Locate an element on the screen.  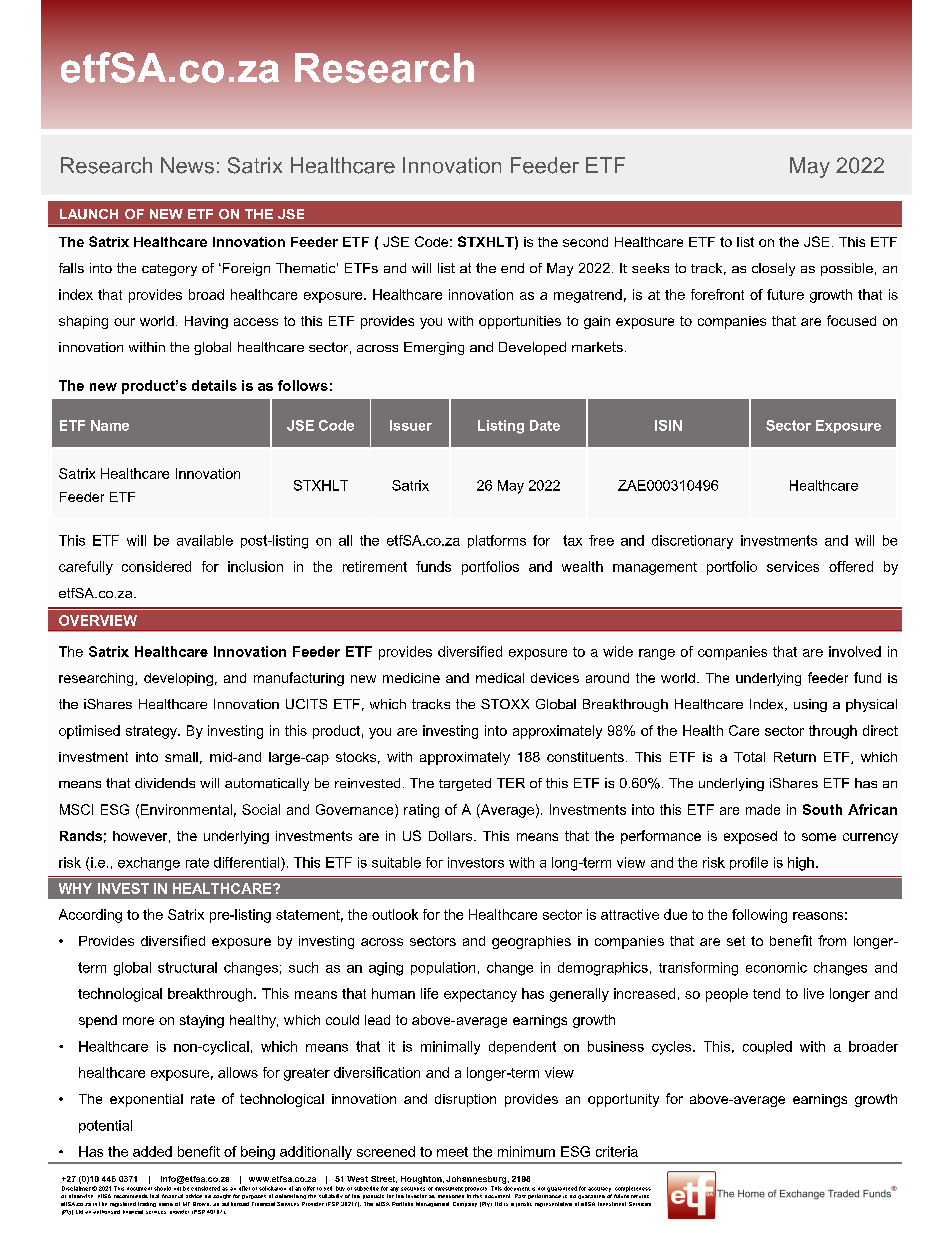
meet is located at coordinates (452, 1152).
